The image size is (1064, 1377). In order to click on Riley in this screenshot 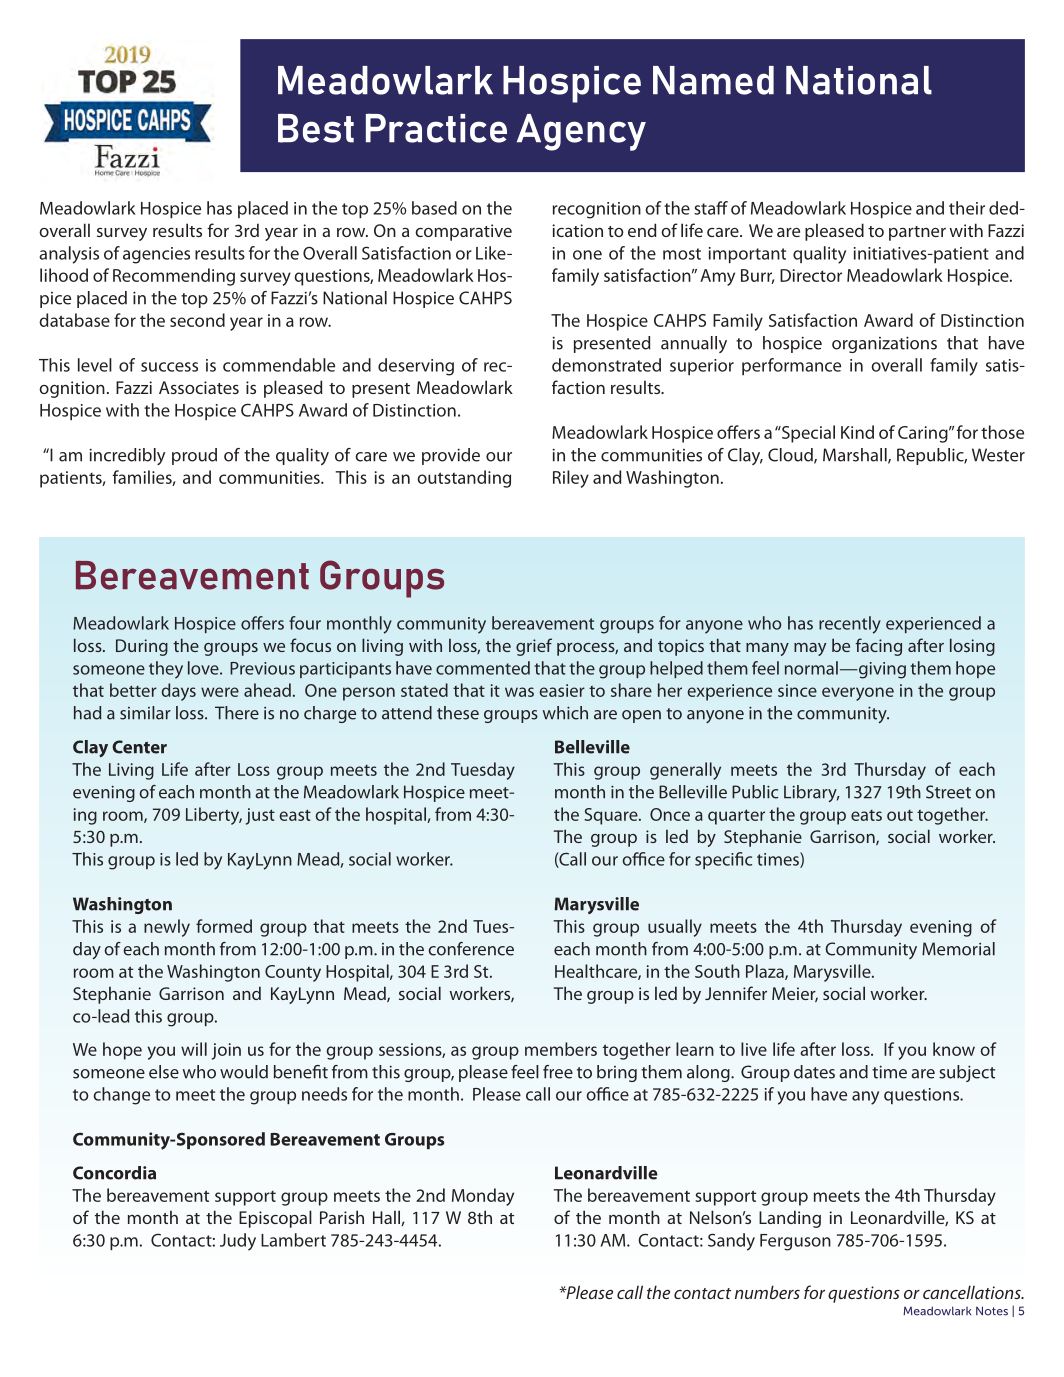, I will do `click(571, 479)`.
